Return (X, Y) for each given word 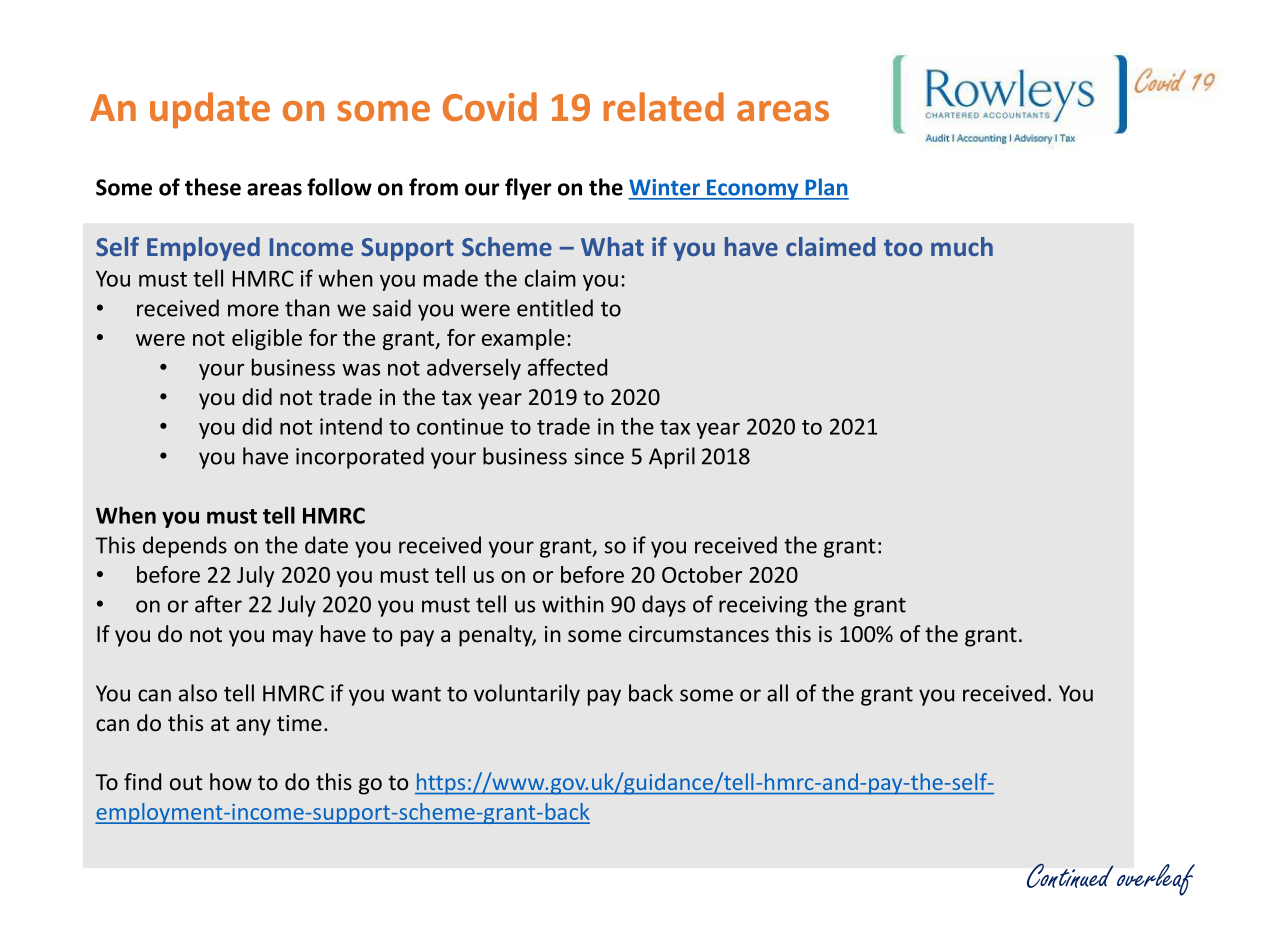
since (599, 456)
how (231, 781)
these (213, 187)
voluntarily (527, 695)
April (672, 458)
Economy (753, 189)
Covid (490, 107)
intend (351, 426)
